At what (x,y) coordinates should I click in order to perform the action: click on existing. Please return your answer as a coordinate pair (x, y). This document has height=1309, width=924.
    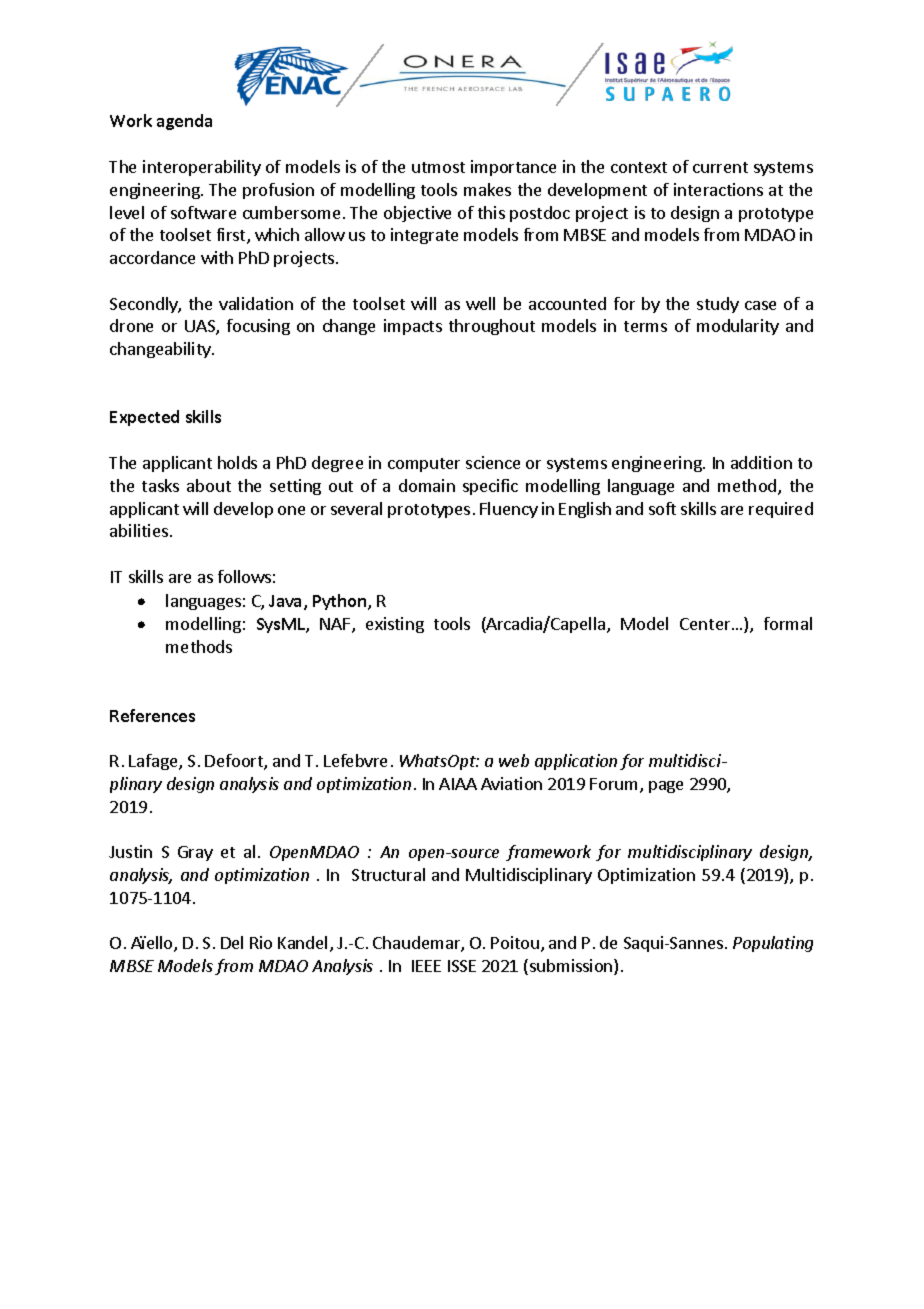
    Looking at the image, I should click on (395, 625).
